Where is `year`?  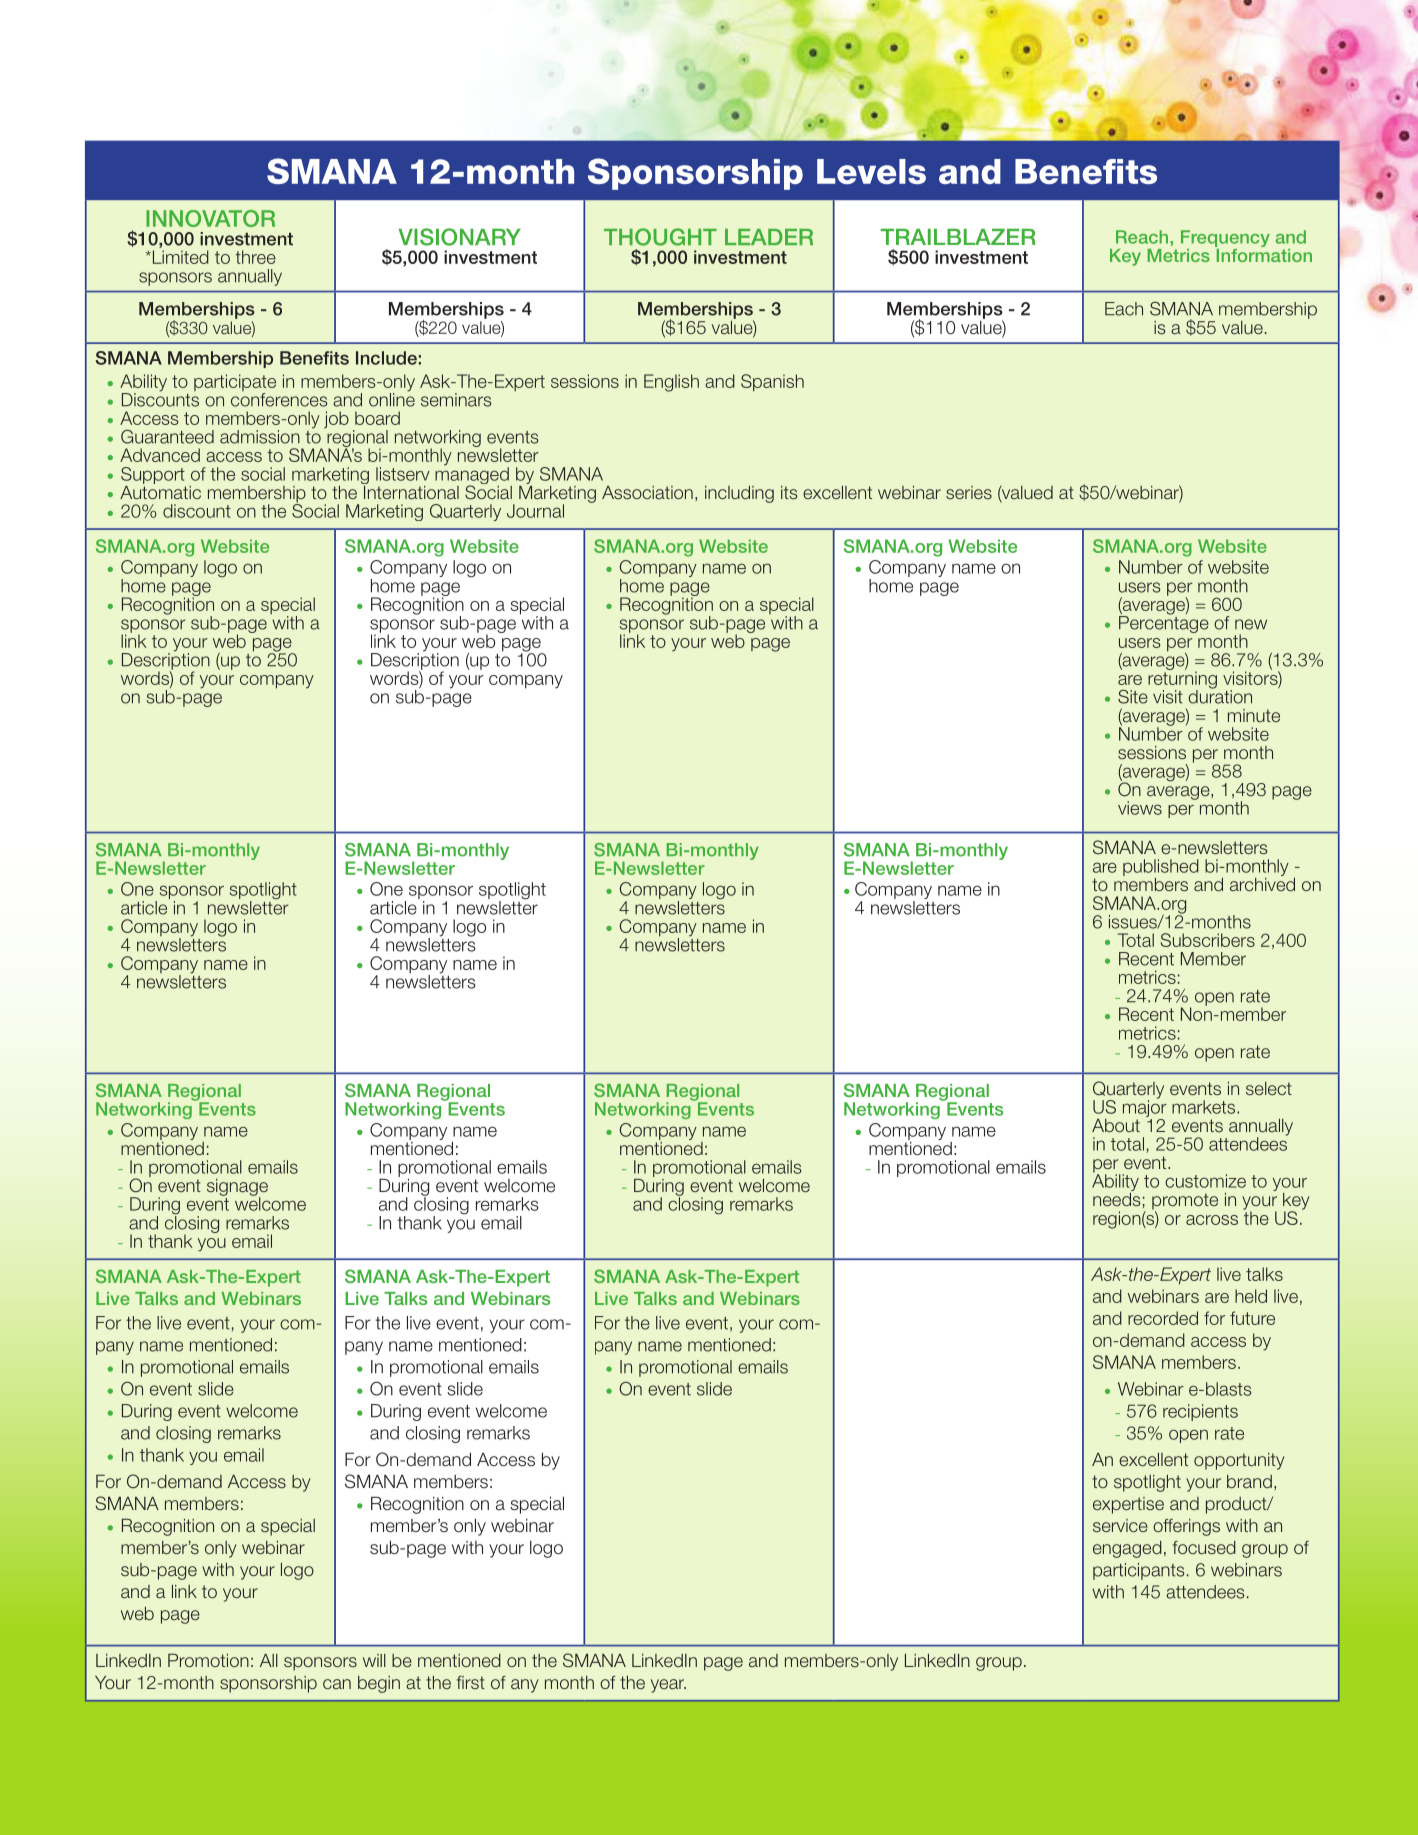
year is located at coordinates (668, 1686).
